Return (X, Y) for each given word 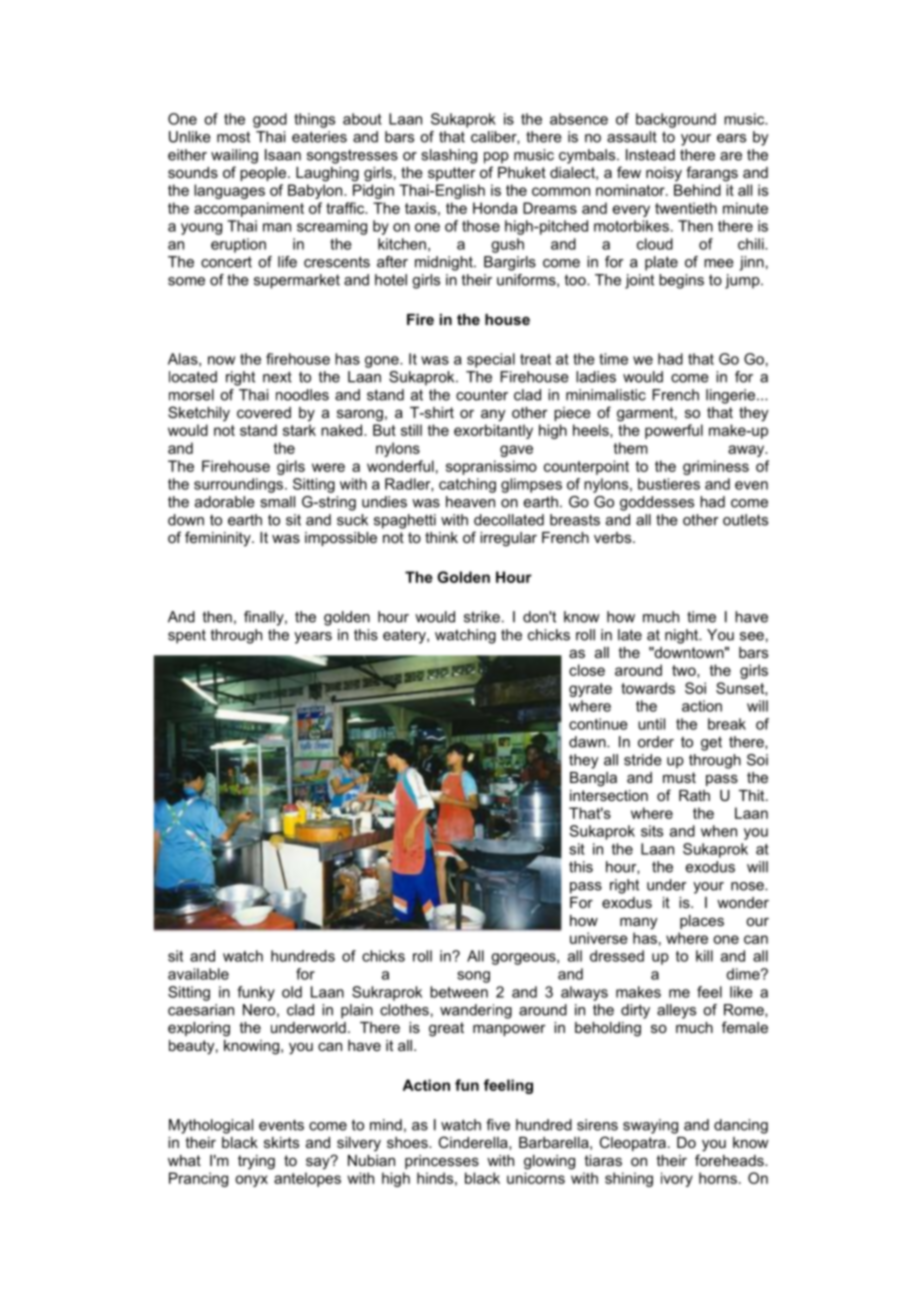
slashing (449, 156)
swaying (650, 1126)
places (702, 922)
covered (264, 412)
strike (482, 617)
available (198, 974)
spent (187, 636)
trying (256, 1162)
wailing (234, 156)
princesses (442, 1162)
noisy (664, 174)
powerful (674, 431)
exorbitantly (493, 431)
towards (648, 688)
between (459, 992)
